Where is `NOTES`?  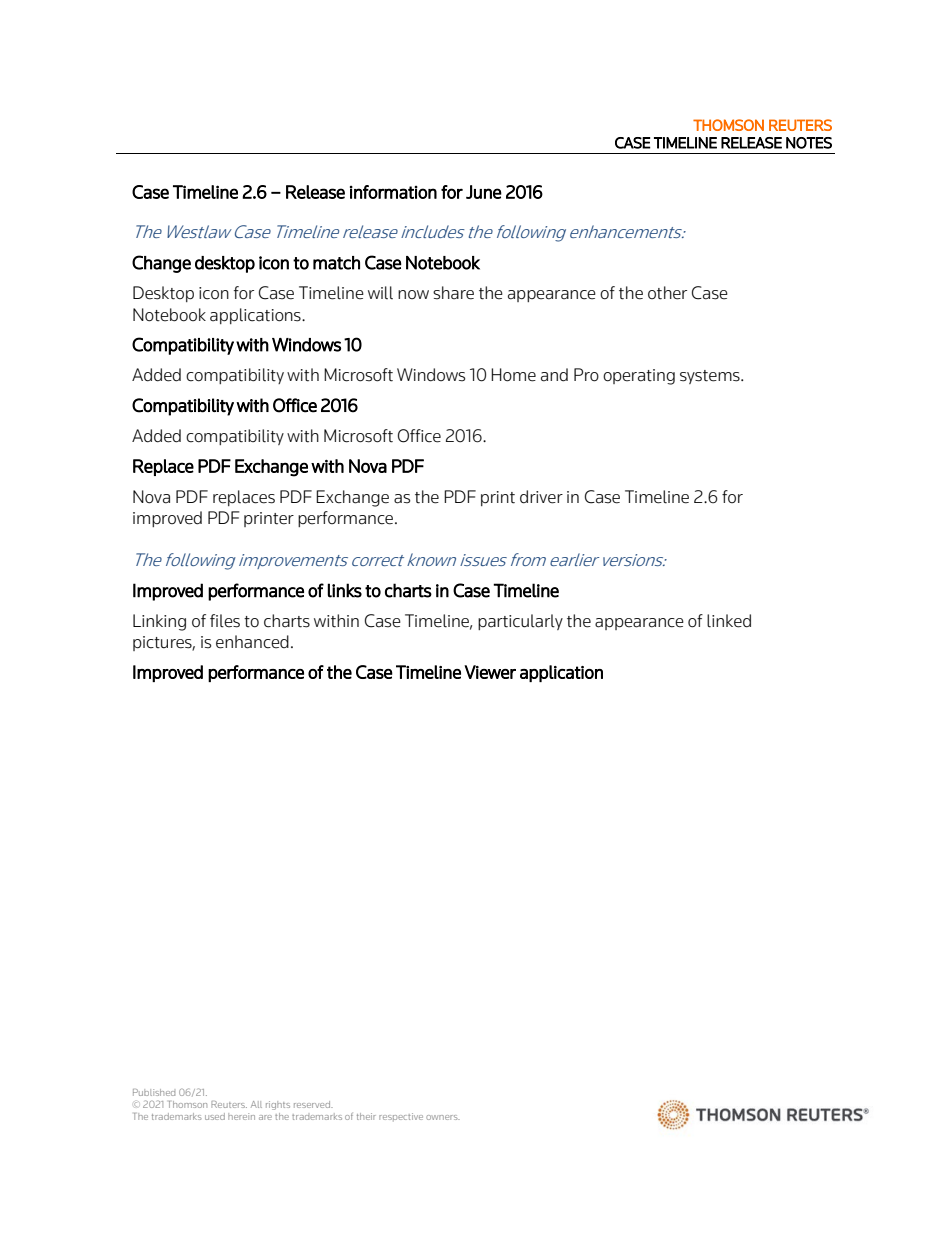
NOTES is located at coordinates (809, 143).
